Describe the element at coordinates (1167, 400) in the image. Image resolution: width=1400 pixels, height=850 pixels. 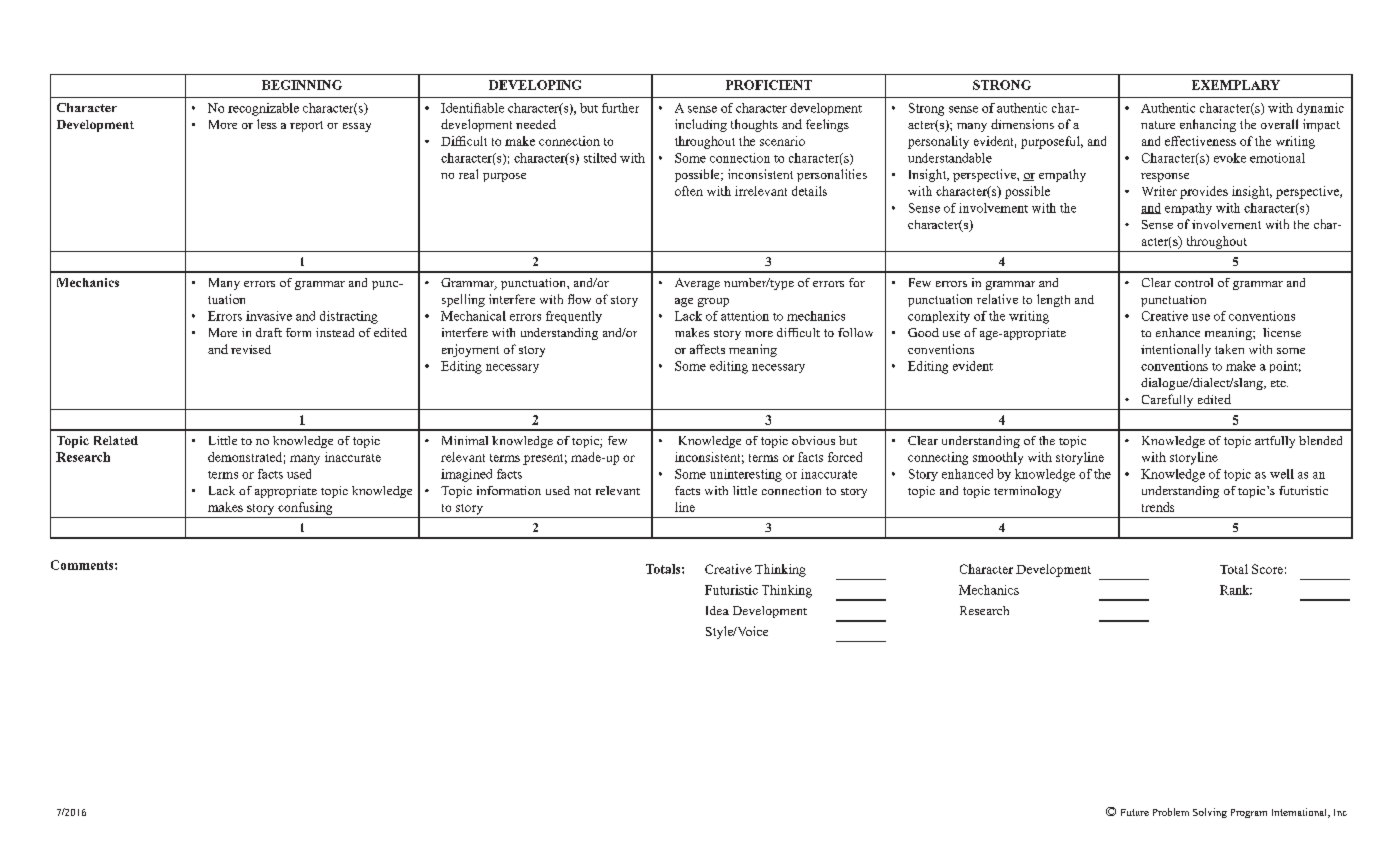
I see `Carefully` at that location.
